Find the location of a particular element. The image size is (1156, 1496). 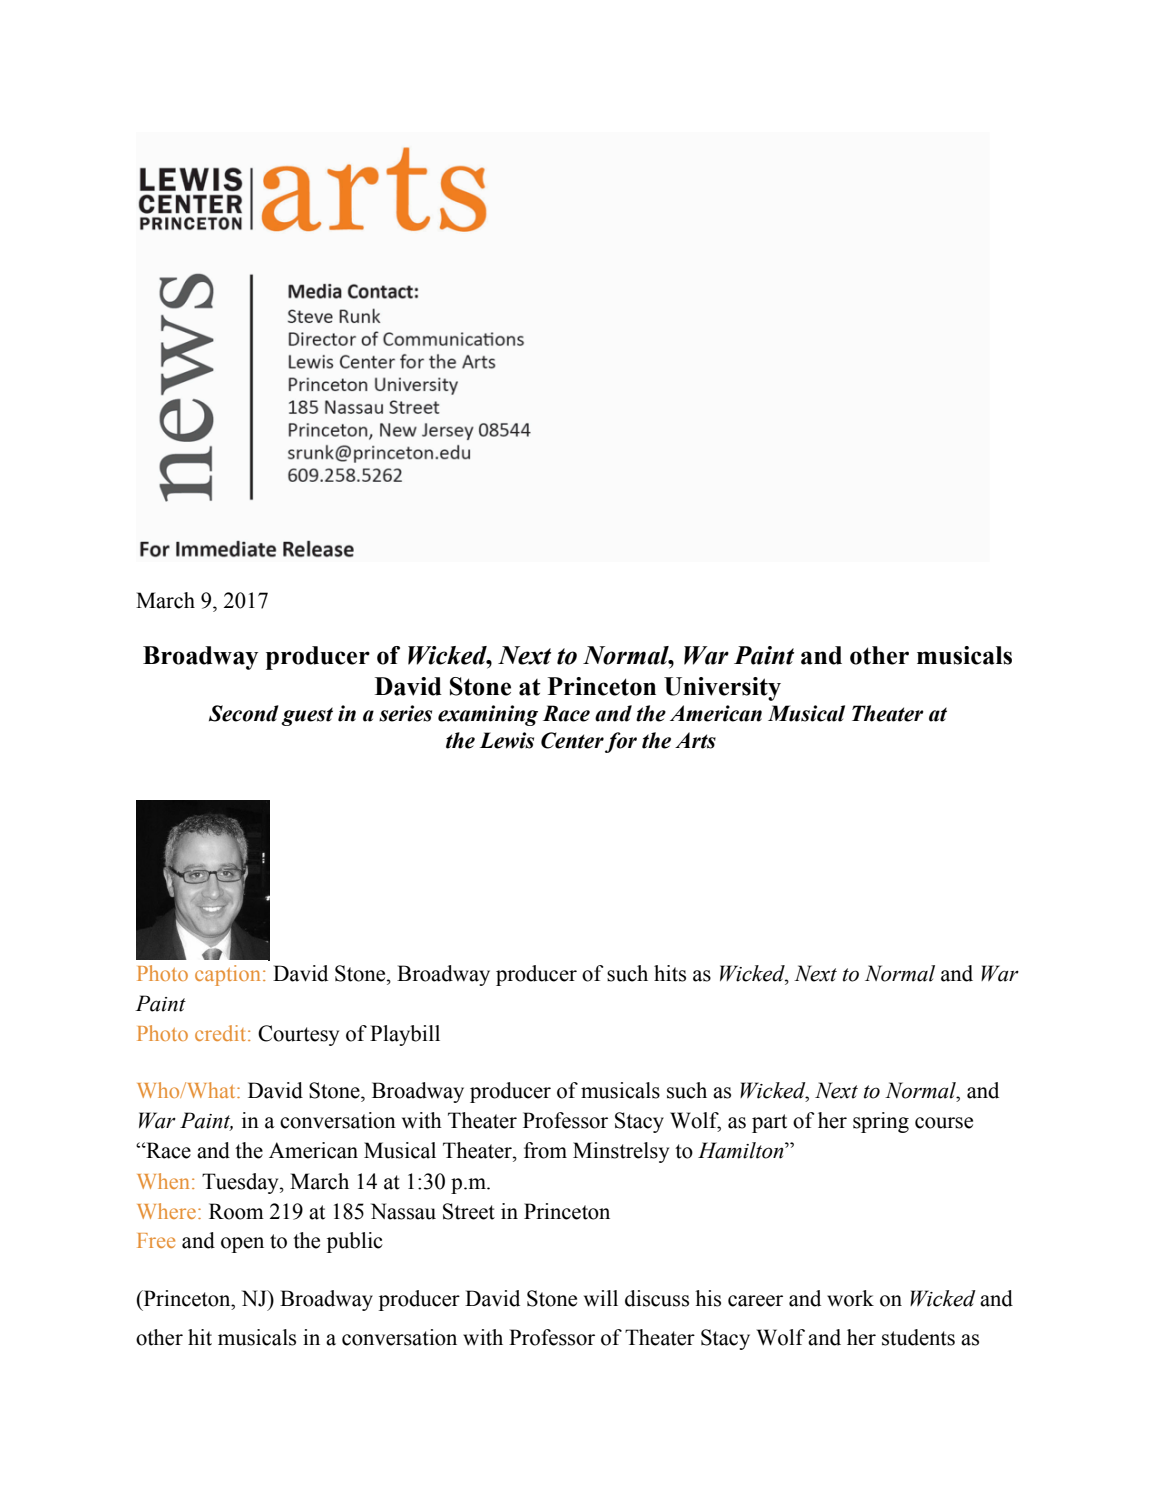

hits is located at coordinates (670, 973).
